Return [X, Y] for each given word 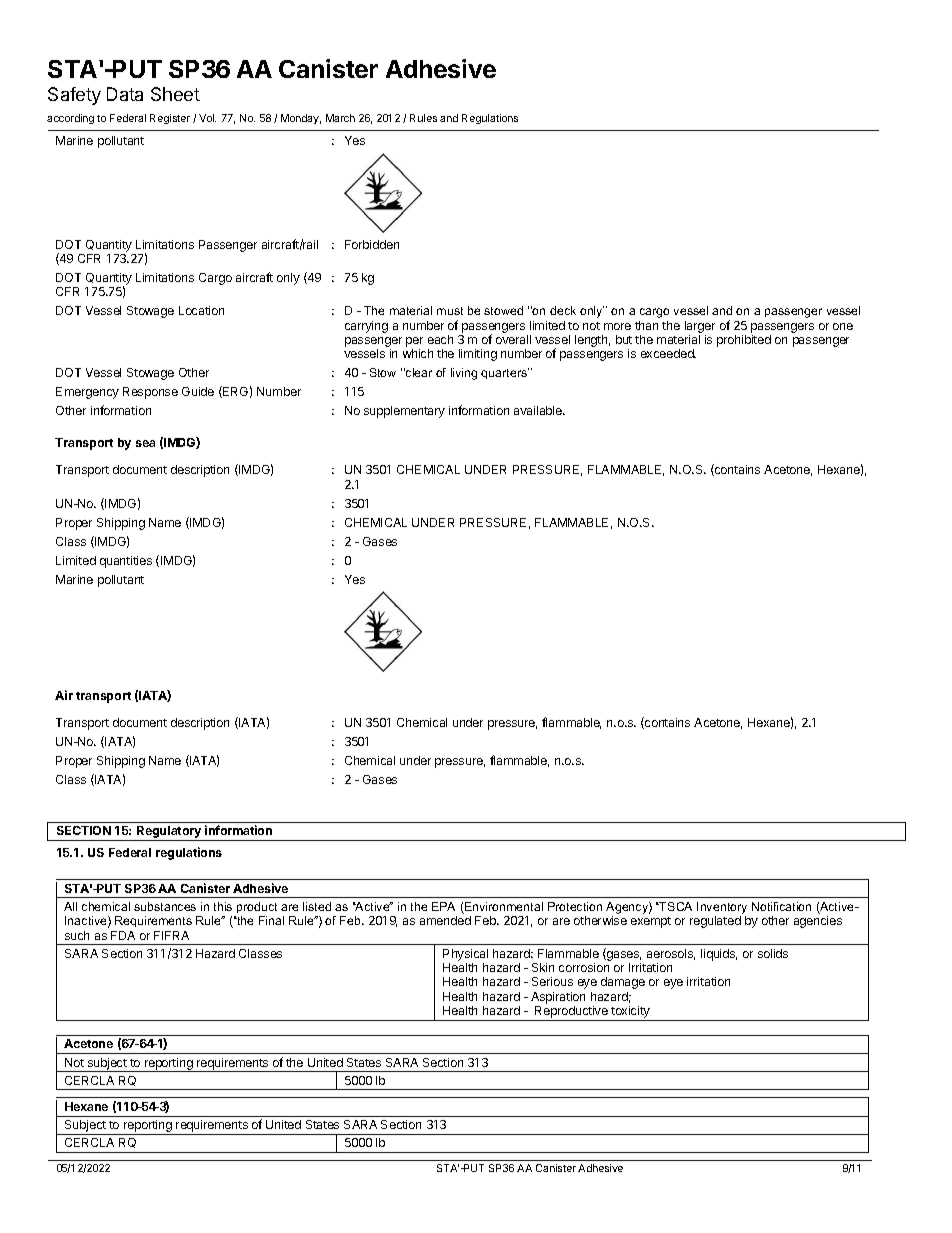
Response [150, 393]
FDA [123, 935]
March [340, 118]
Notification [781, 906]
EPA [443, 906]
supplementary [404, 412]
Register [170, 119]
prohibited [744, 341]
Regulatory [169, 833]
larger [700, 327]
